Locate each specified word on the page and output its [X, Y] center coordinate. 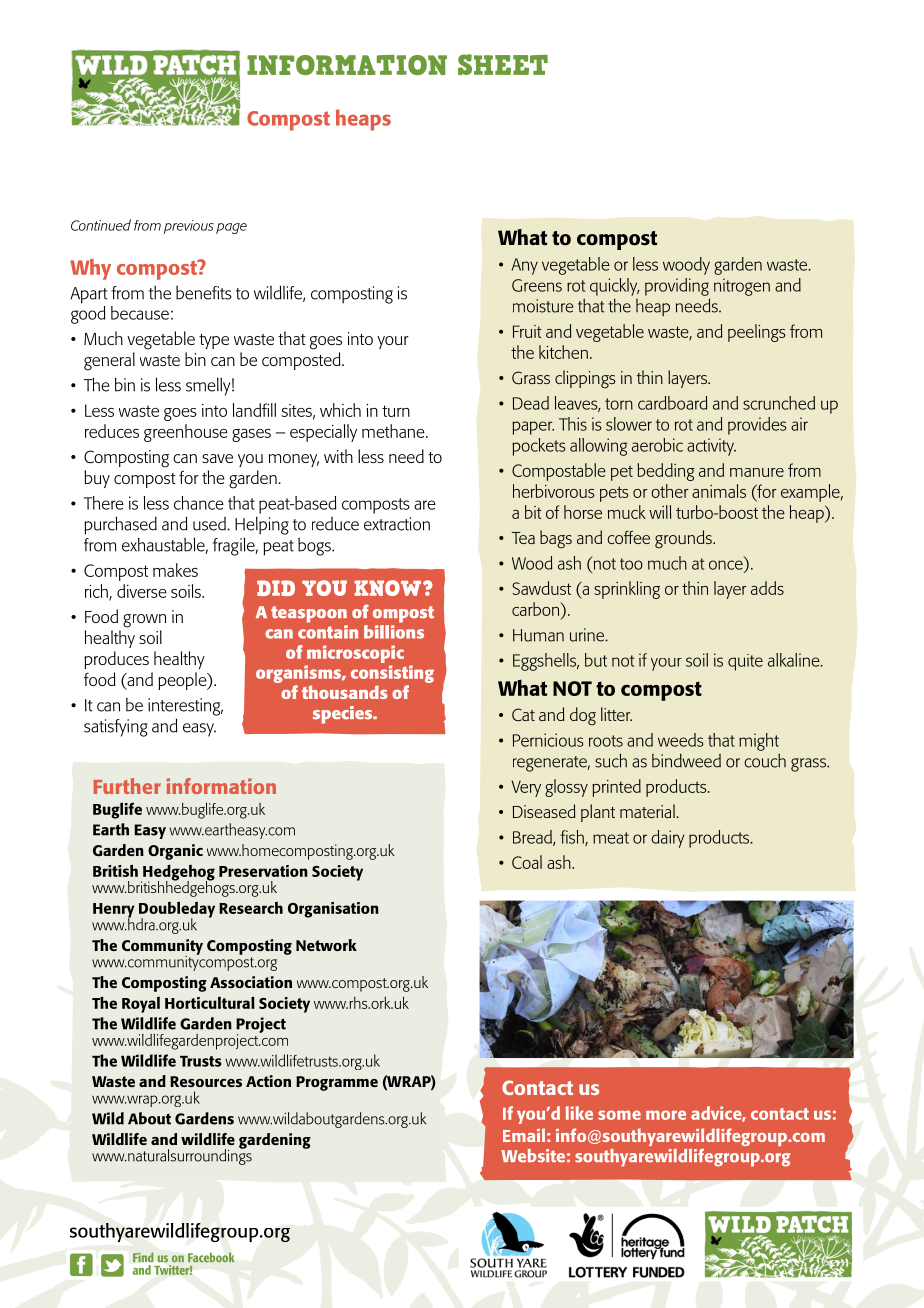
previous [189, 227]
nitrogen [742, 287]
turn [396, 411]
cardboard [672, 403]
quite [745, 662]
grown [144, 621]
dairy [667, 839]
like [579, 1113]
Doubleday [177, 910]
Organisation [333, 910]
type [214, 341]
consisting [392, 675]
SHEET [503, 64]
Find [143, 1257]
